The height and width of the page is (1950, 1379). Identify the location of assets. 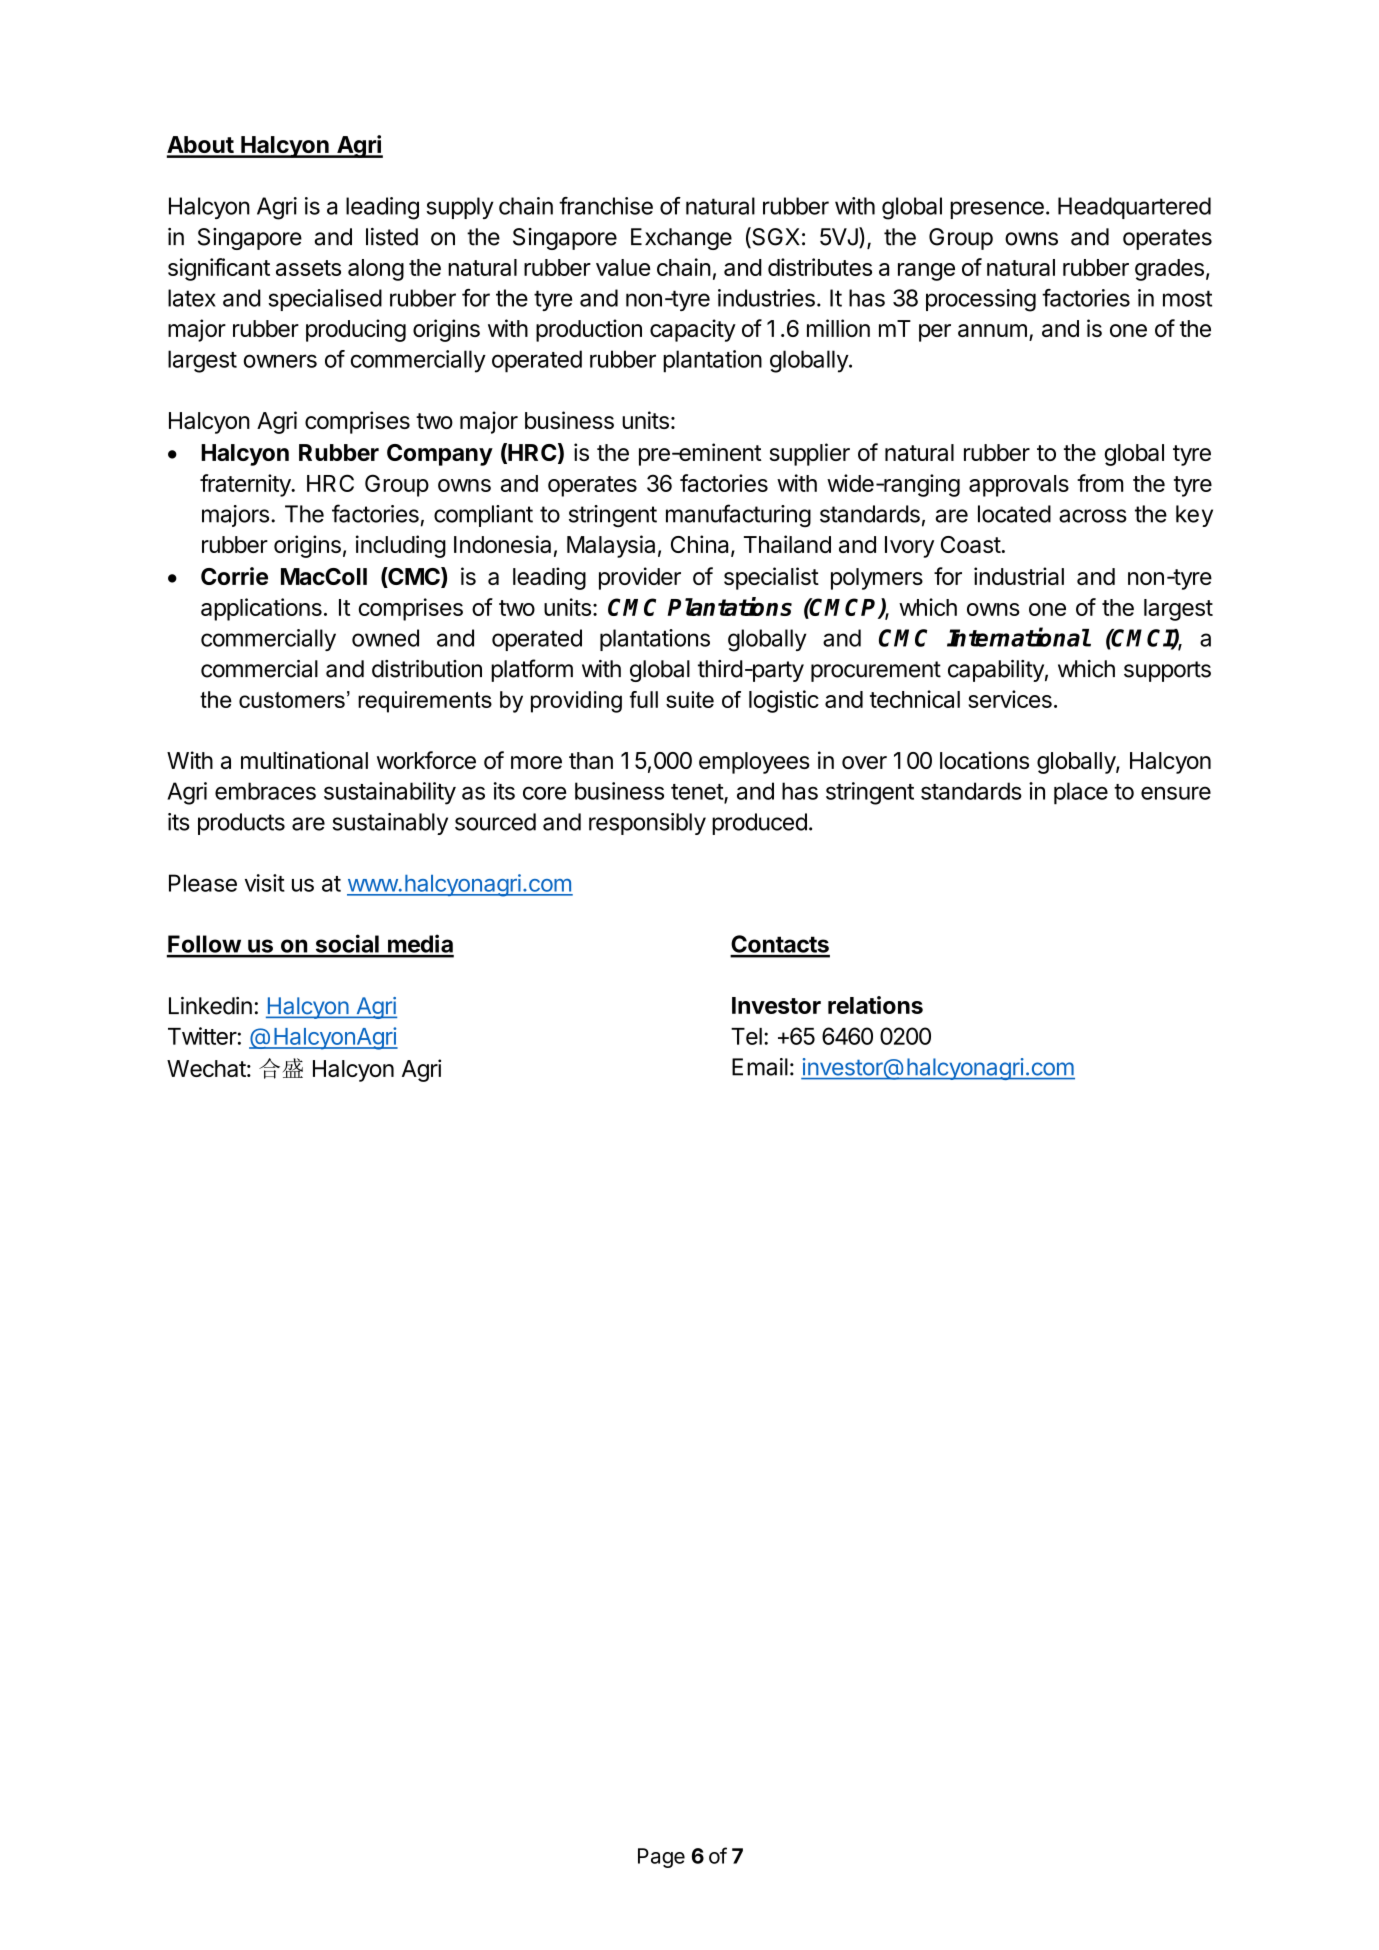
(308, 268).
